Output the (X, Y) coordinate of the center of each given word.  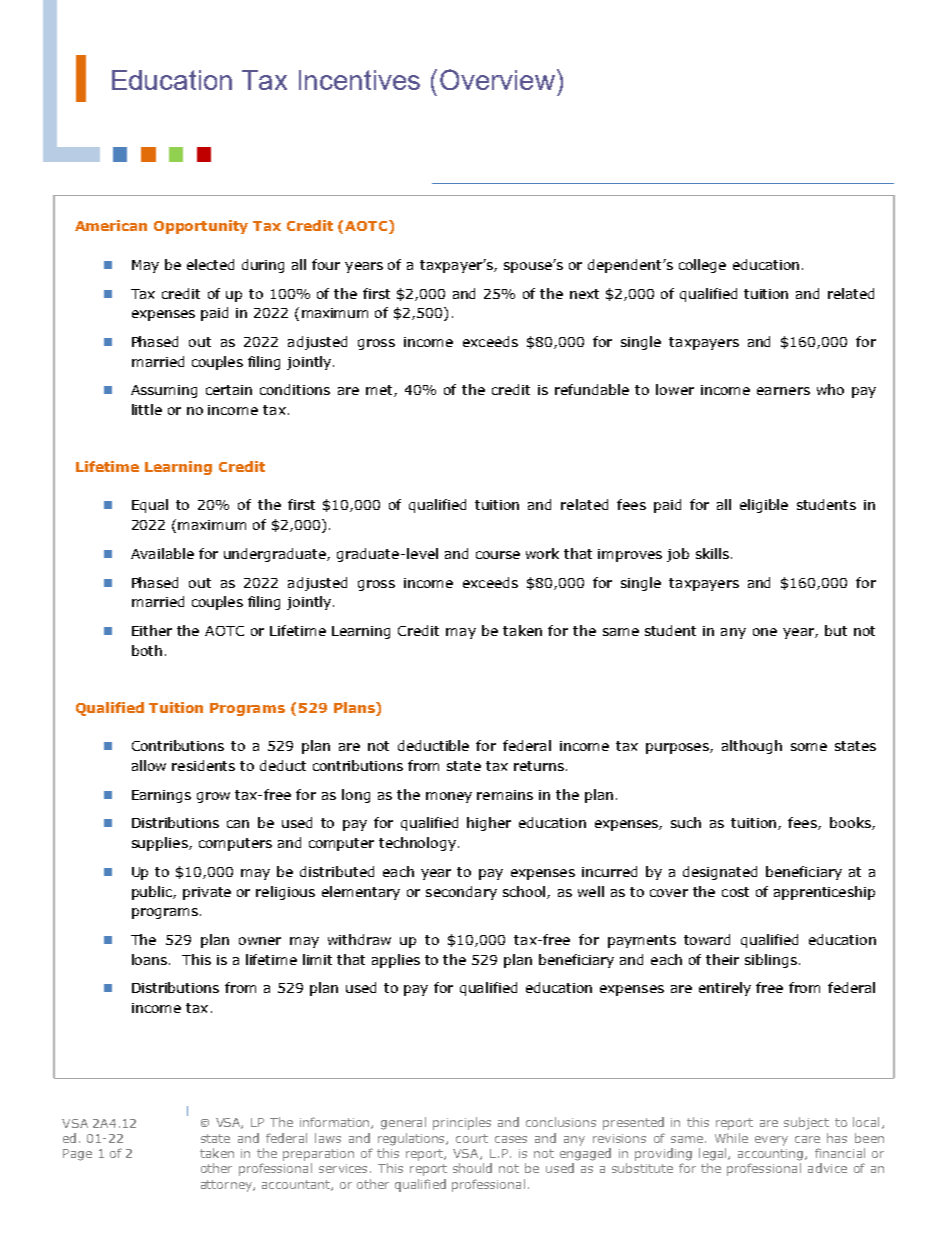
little (147, 409)
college (702, 266)
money (449, 797)
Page (77, 1155)
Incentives (359, 80)
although (752, 747)
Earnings (161, 796)
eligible (764, 506)
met (380, 391)
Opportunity (201, 227)
